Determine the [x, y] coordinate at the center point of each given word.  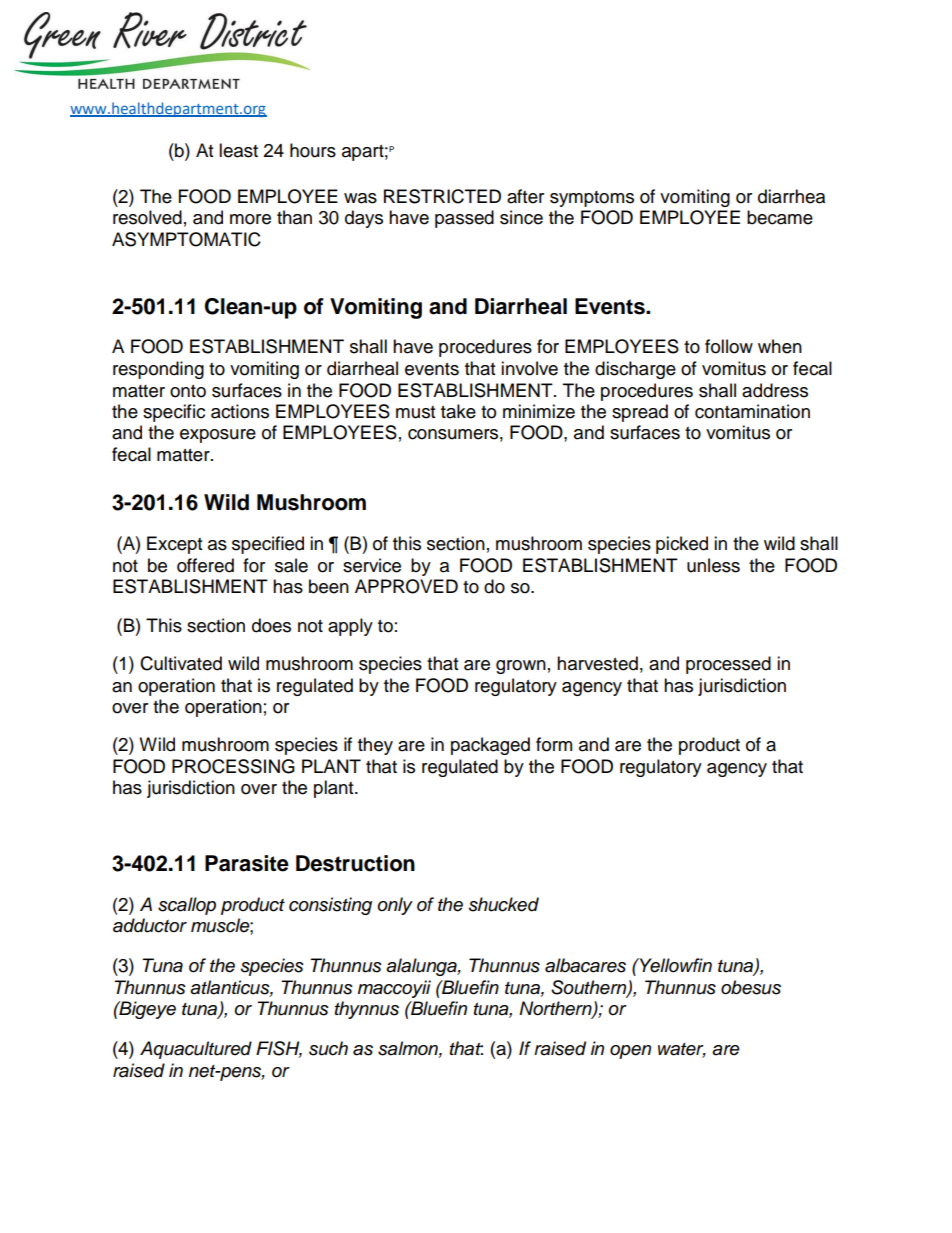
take [458, 411]
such [328, 1048]
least [238, 150]
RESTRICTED [442, 196]
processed [728, 665]
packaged [490, 746]
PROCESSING [233, 766]
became [780, 217]
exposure [218, 436]
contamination [752, 411]
